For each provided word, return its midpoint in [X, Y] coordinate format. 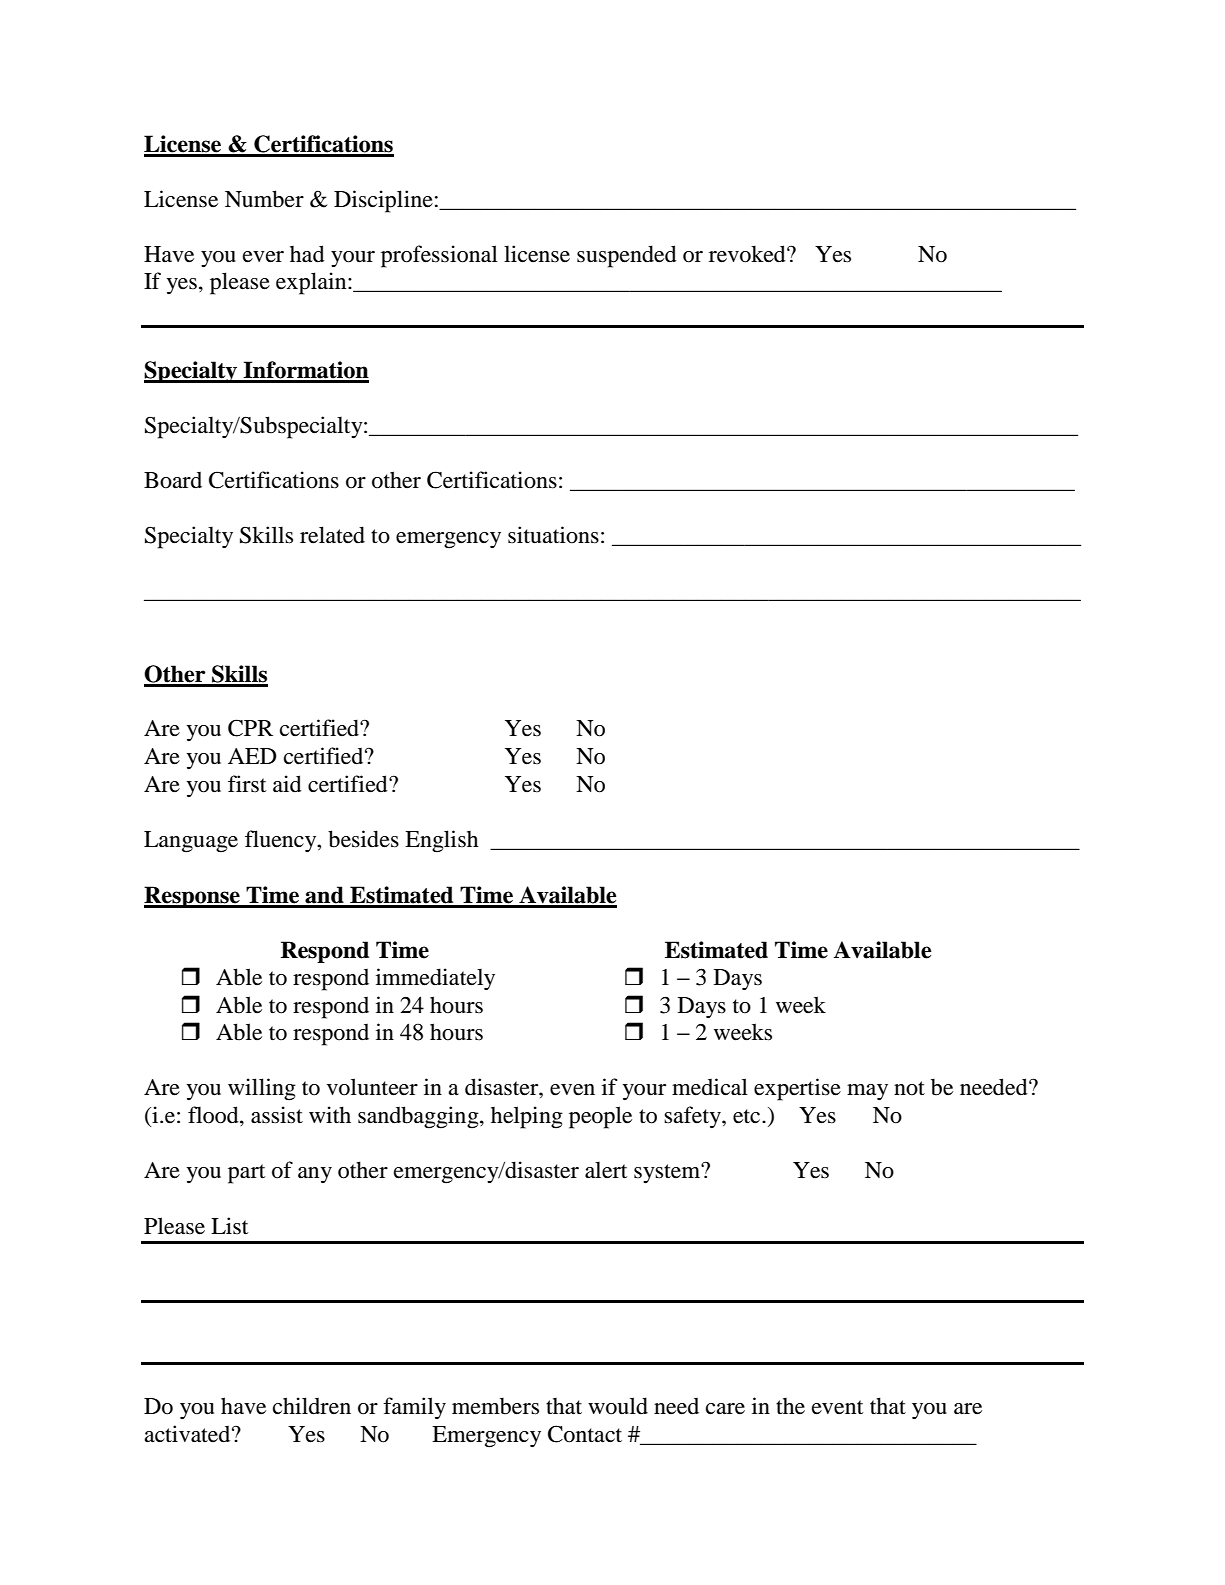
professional [439, 256]
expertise [797, 1089]
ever [263, 257]
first [247, 784]
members [495, 1406]
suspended [627, 256]
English [442, 841]
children [312, 1406]
